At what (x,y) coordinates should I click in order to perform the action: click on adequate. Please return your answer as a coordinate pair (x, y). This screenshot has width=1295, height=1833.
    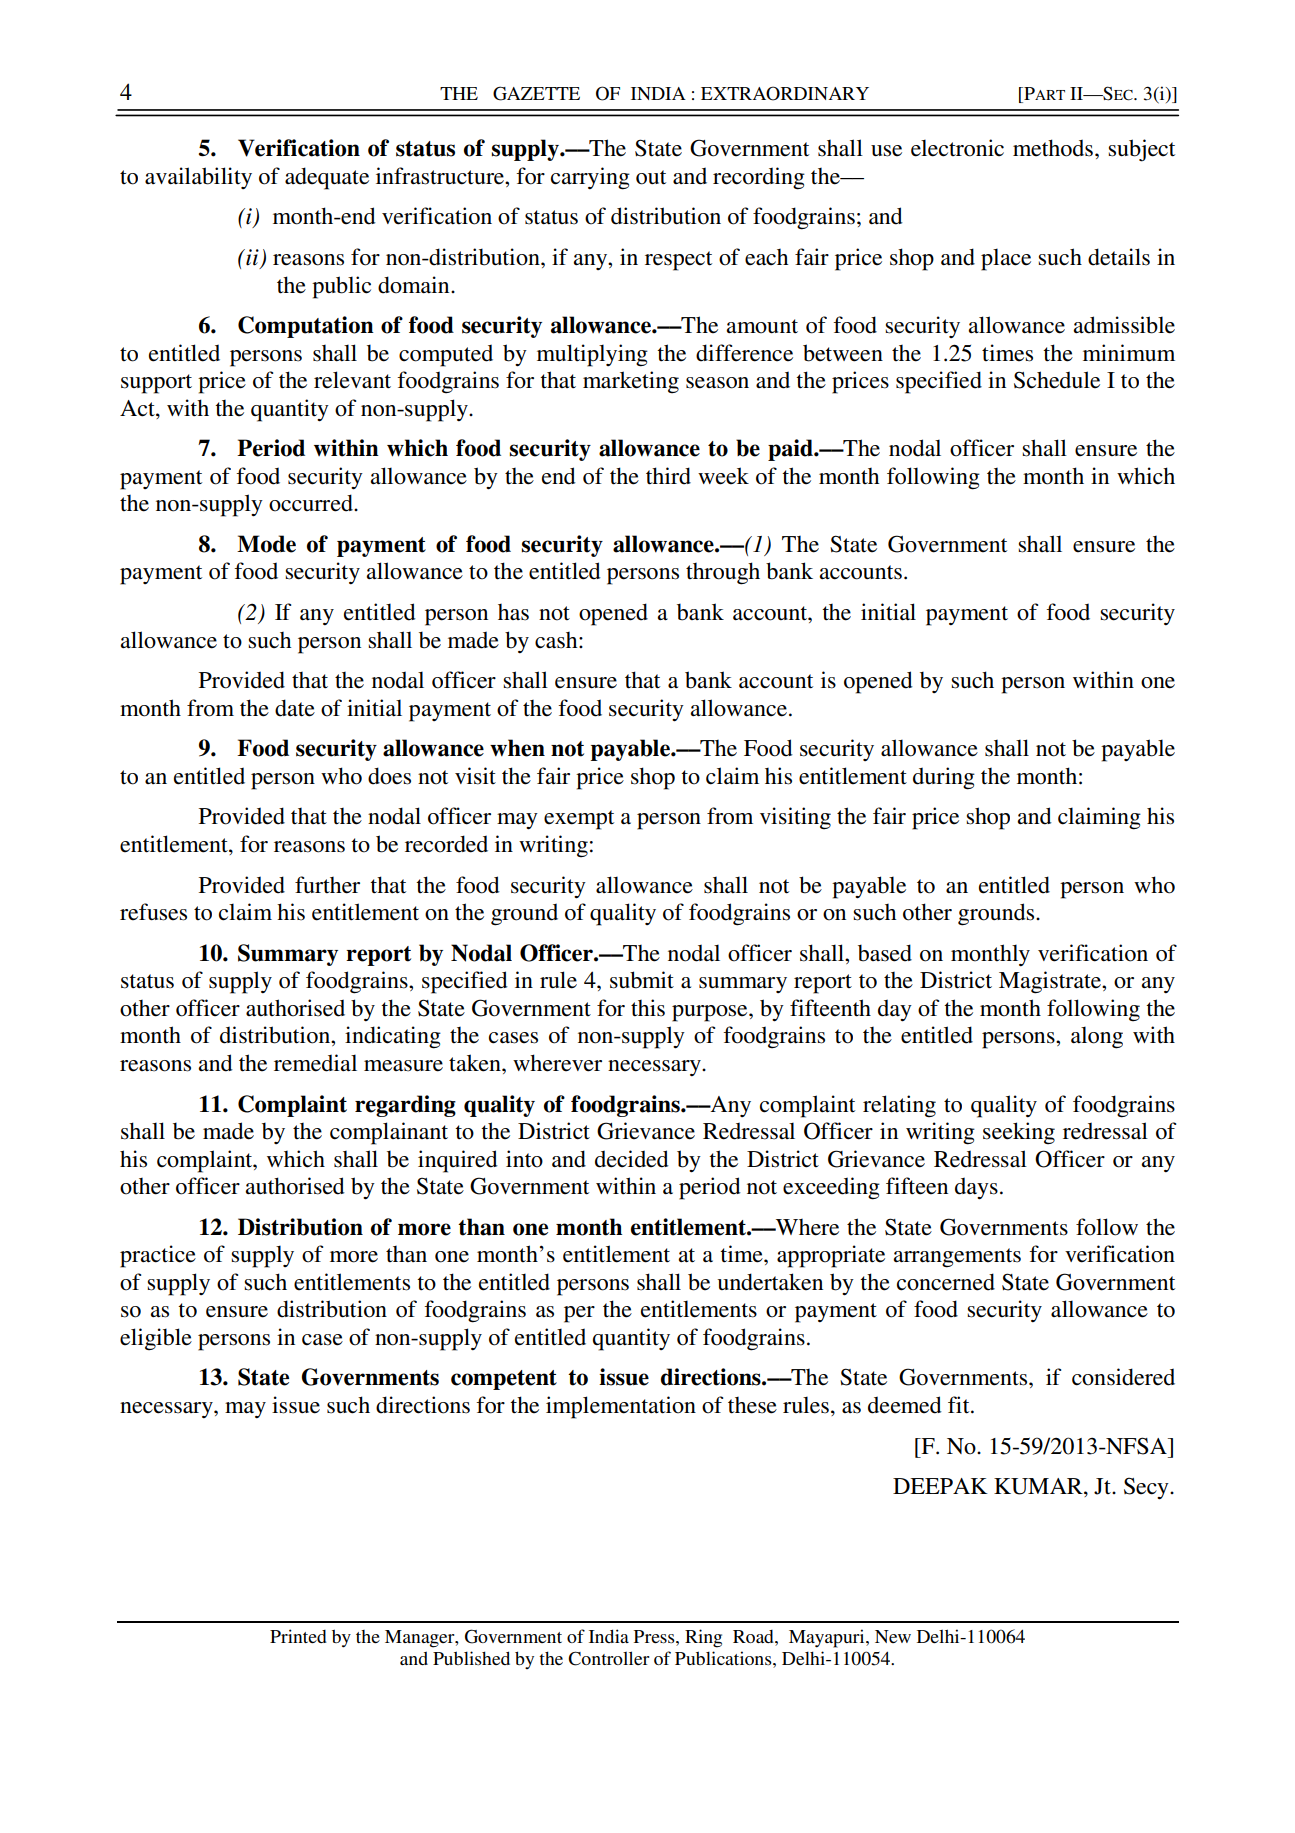
    Looking at the image, I should click on (327, 178).
